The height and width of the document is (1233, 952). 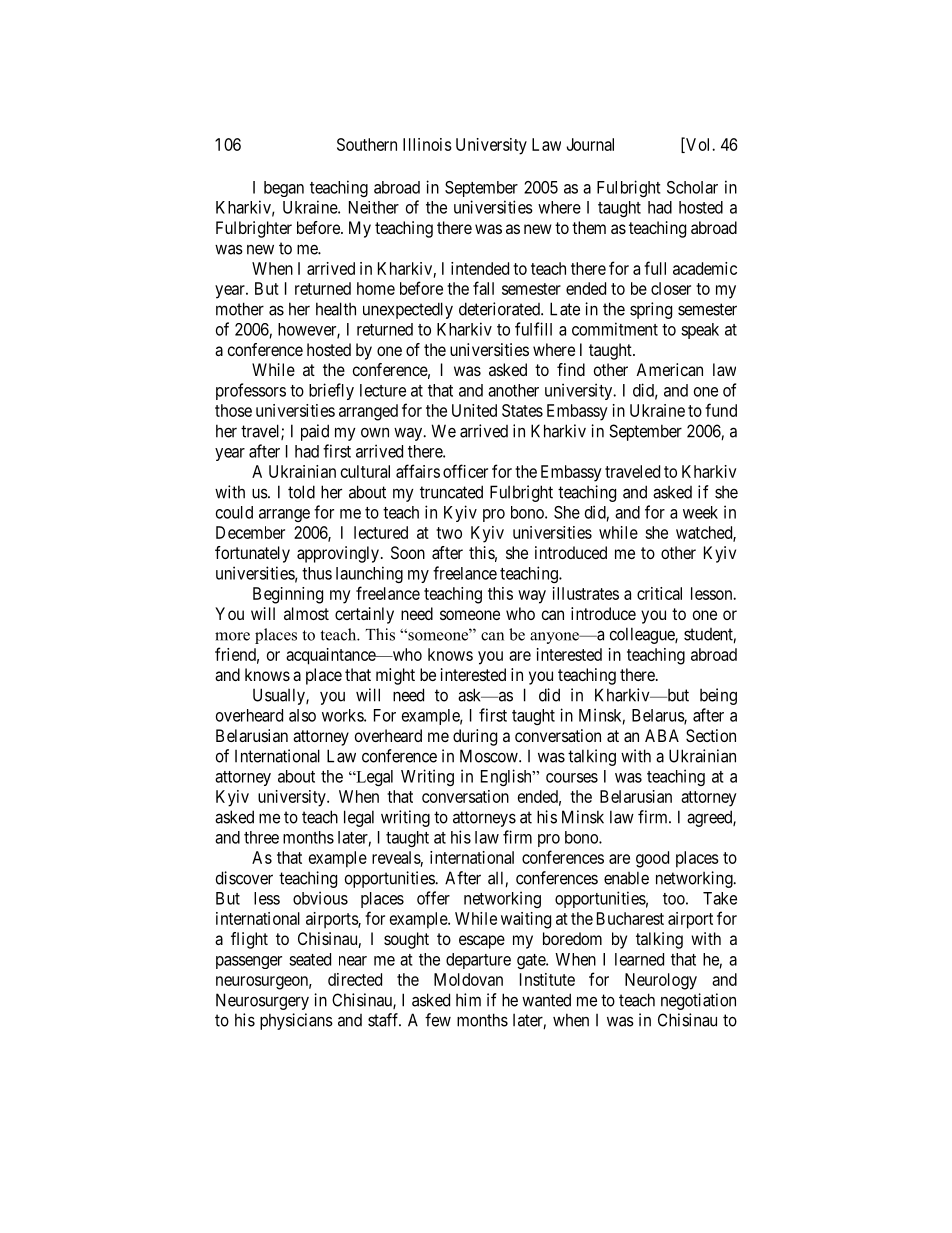 I want to click on him, so click(x=468, y=1000).
